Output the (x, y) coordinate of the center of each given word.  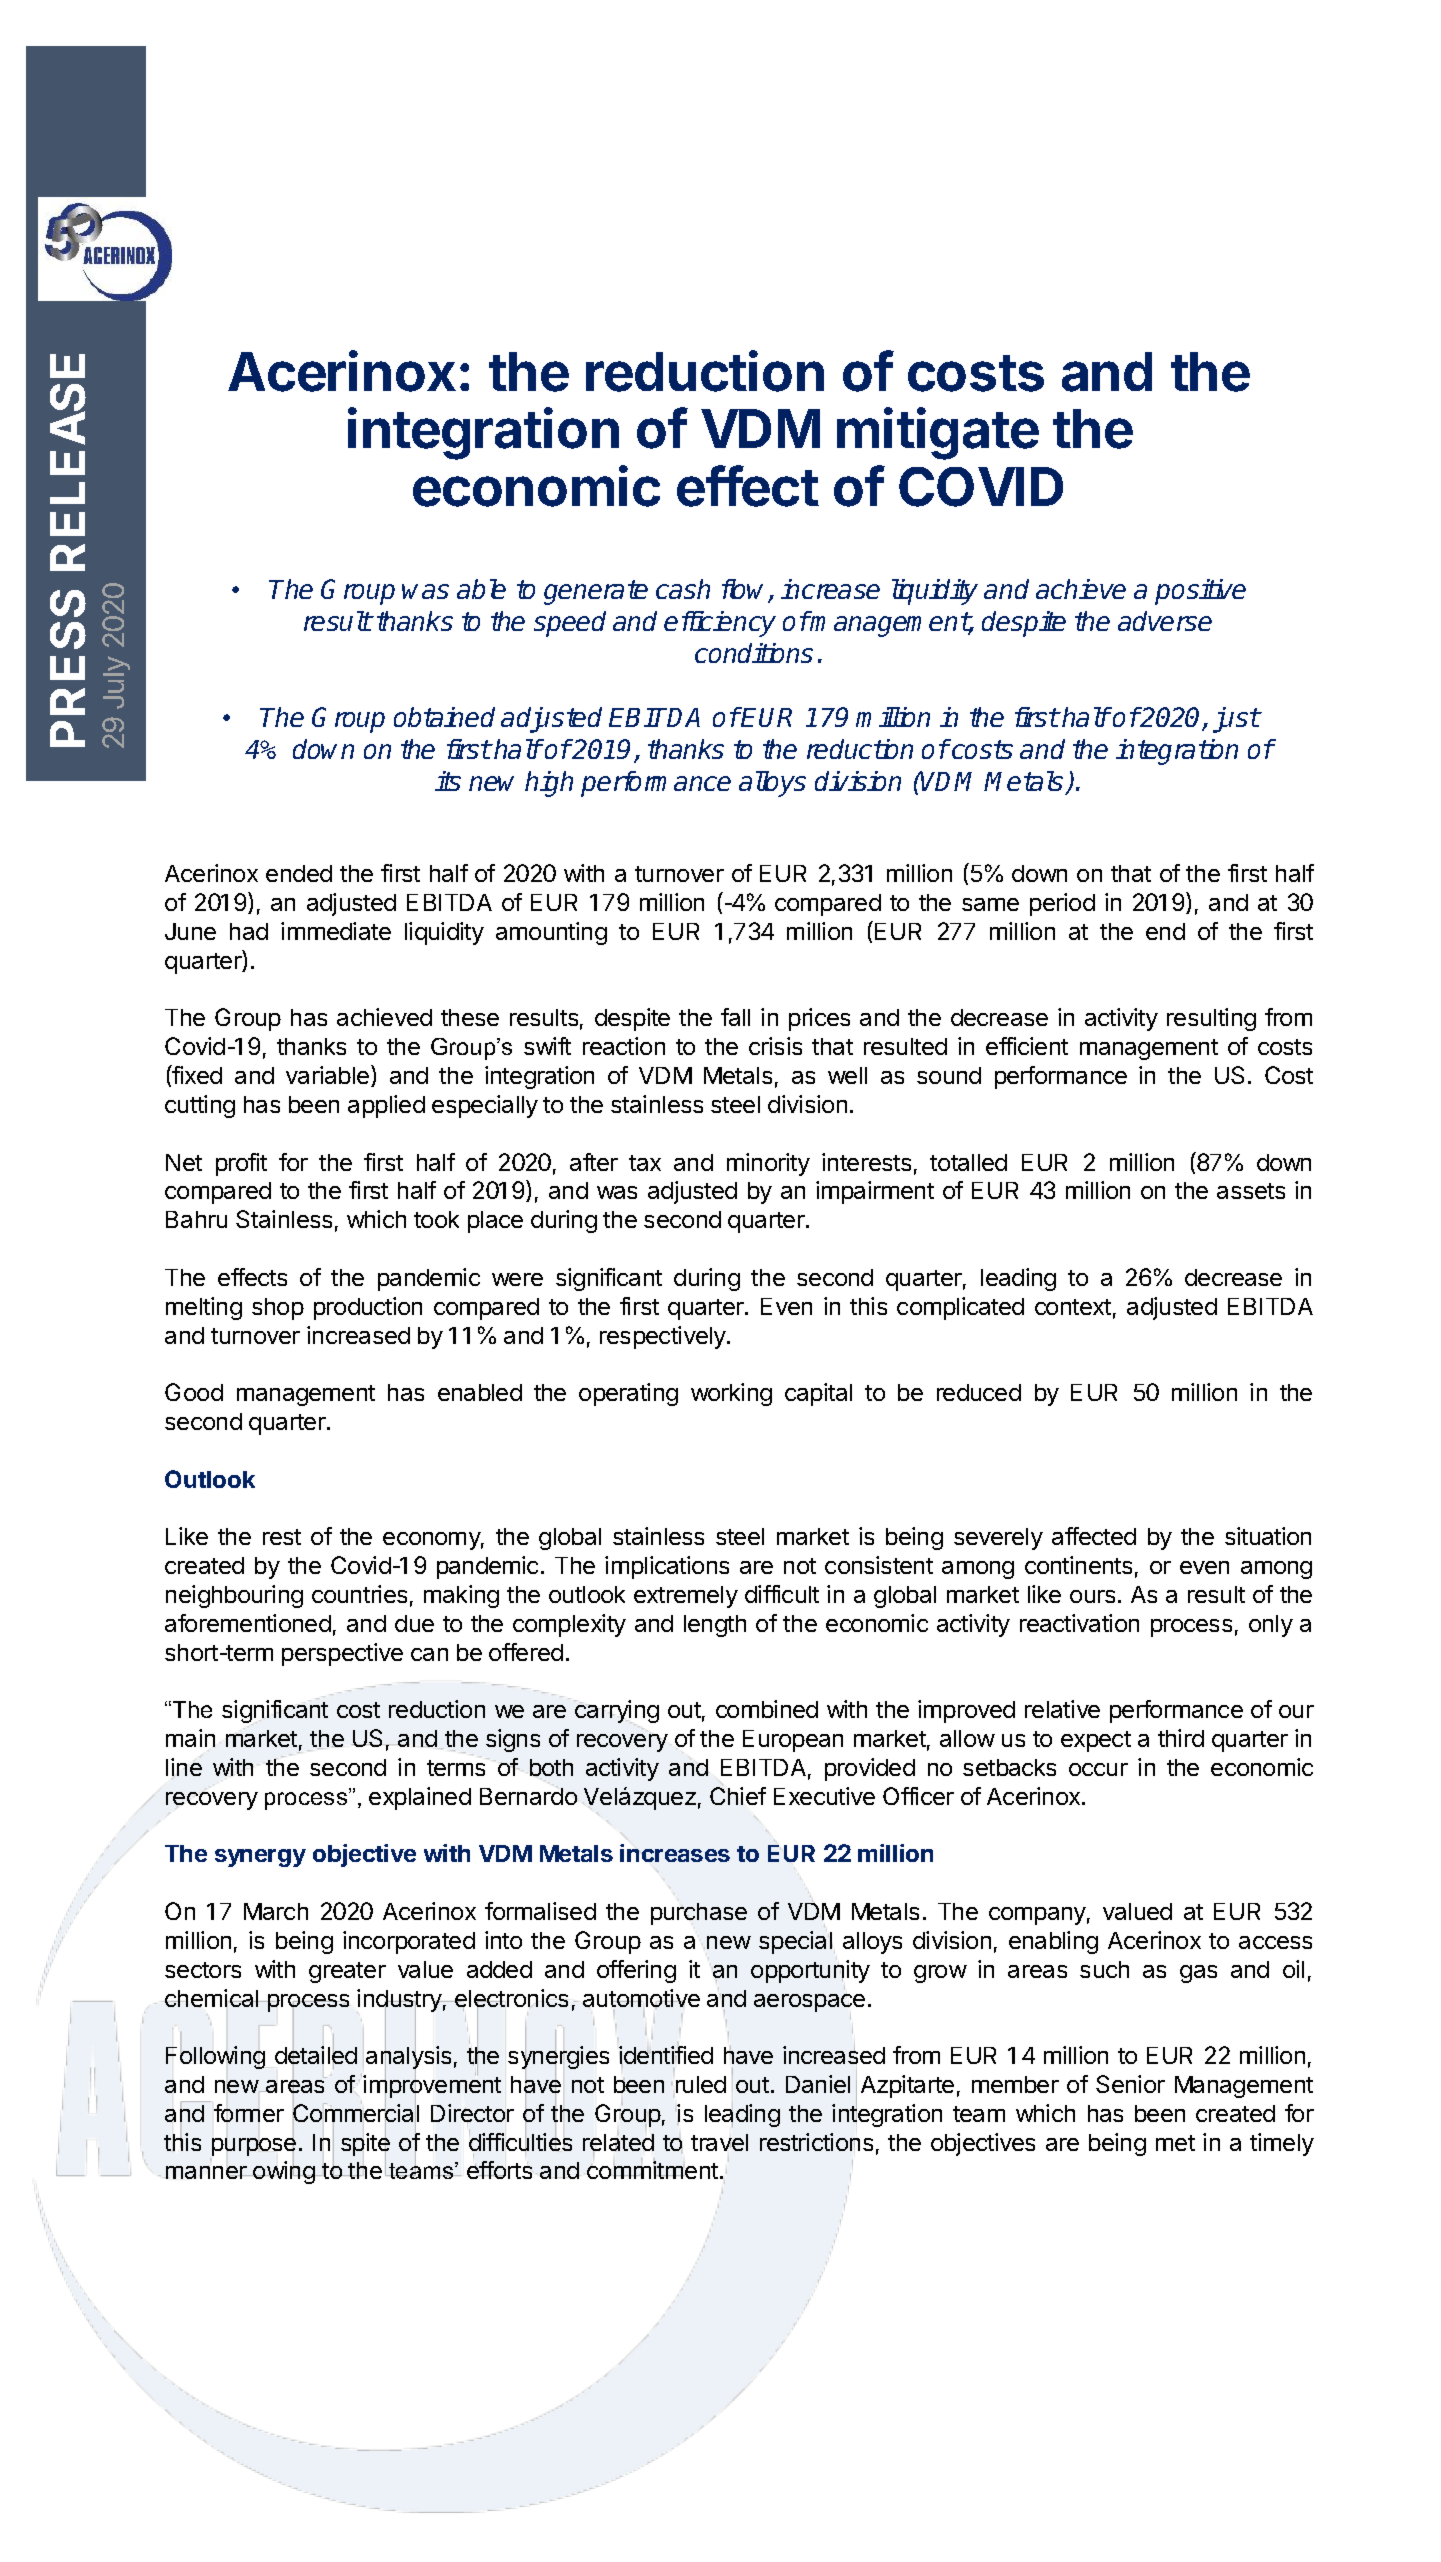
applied (386, 1106)
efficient (1027, 1046)
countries (359, 1594)
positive (1200, 592)
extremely (686, 1597)
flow (746, 590)
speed (570, 624)
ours (1092, 1596)
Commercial (356, 2113)
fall (735, 1017)
